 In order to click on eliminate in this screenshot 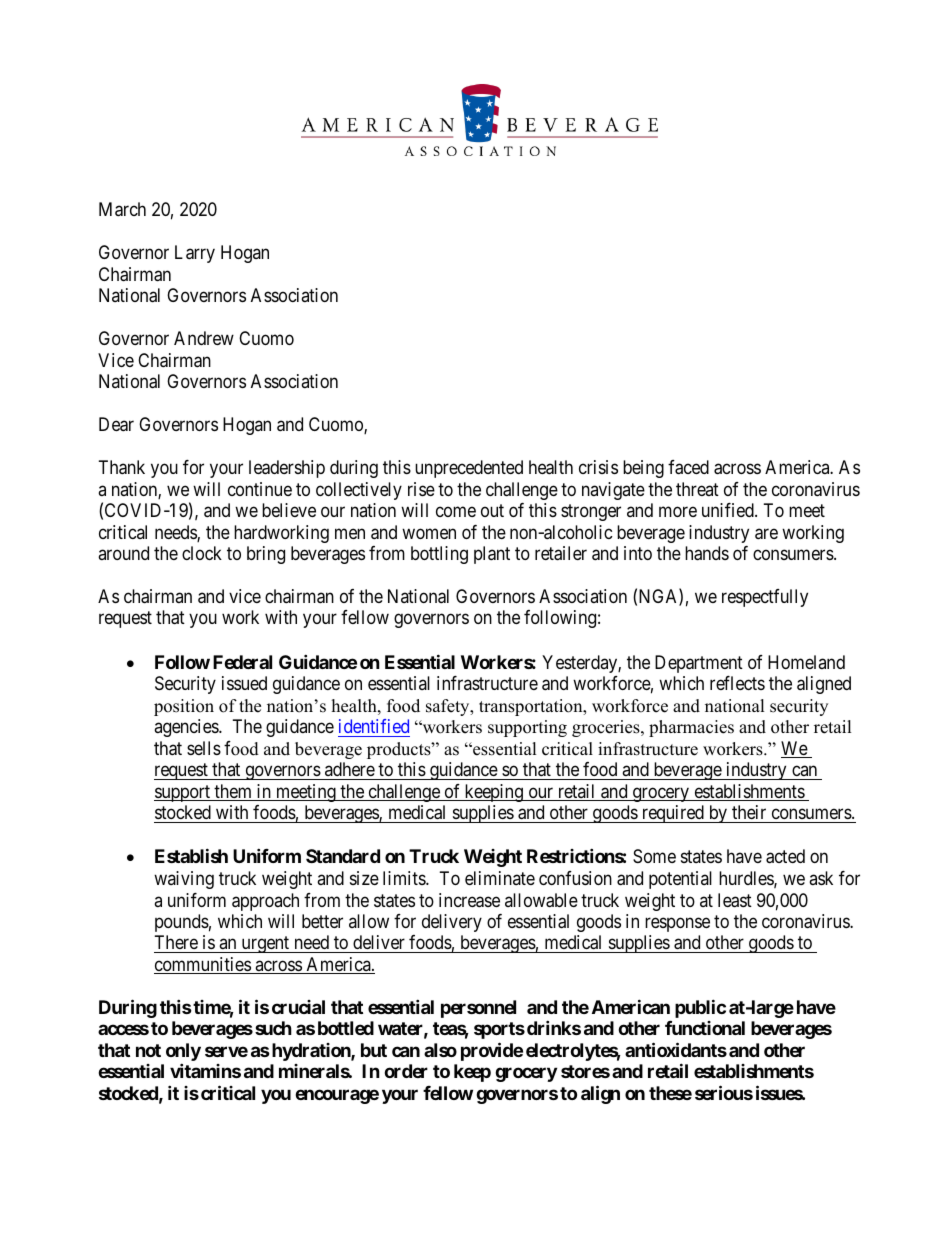, I will do `click(500, 878)`.
